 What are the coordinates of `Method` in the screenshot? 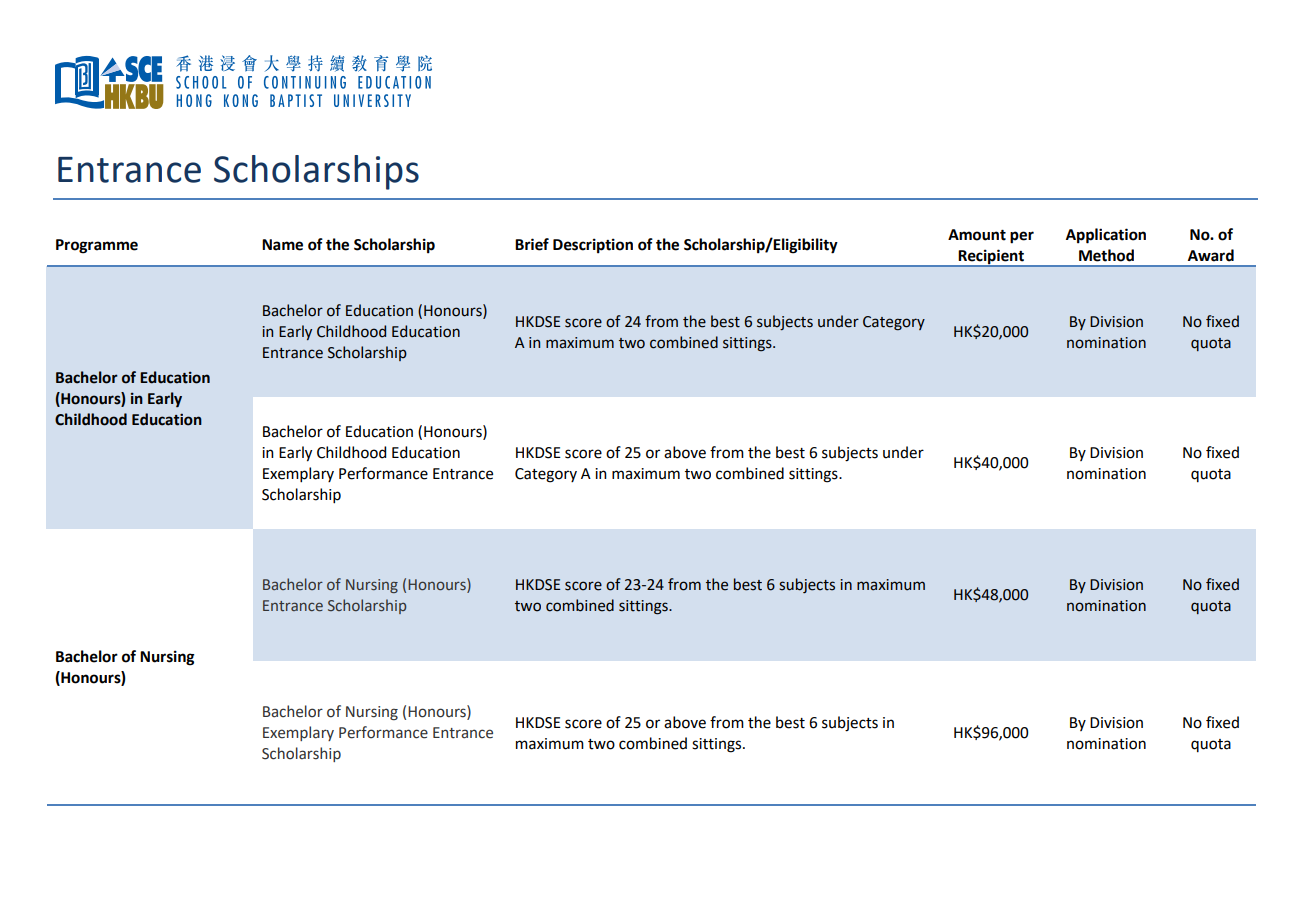 It's located at (1106, 255).
